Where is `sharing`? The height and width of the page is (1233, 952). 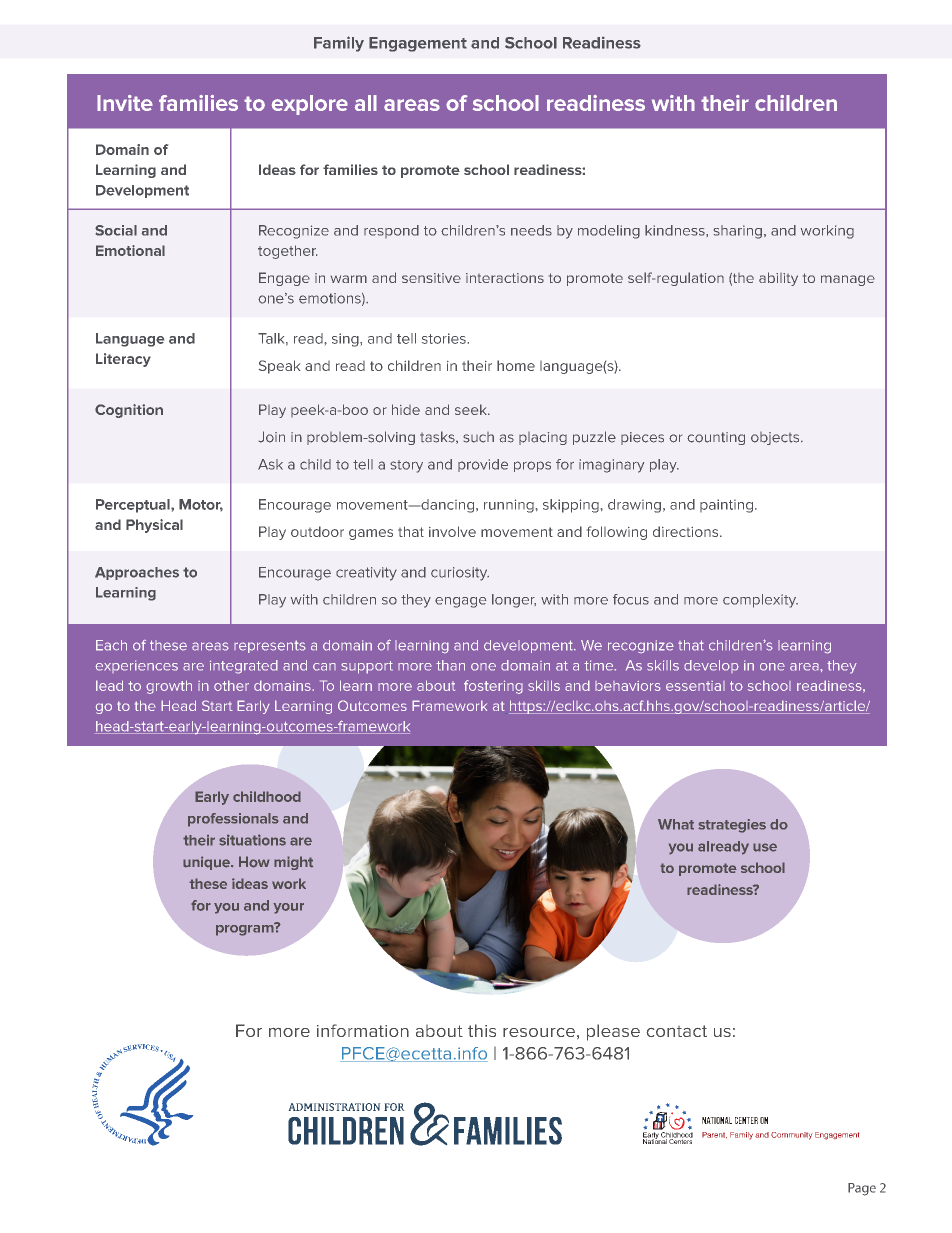 sharing is located at coordinates (738, 232).
